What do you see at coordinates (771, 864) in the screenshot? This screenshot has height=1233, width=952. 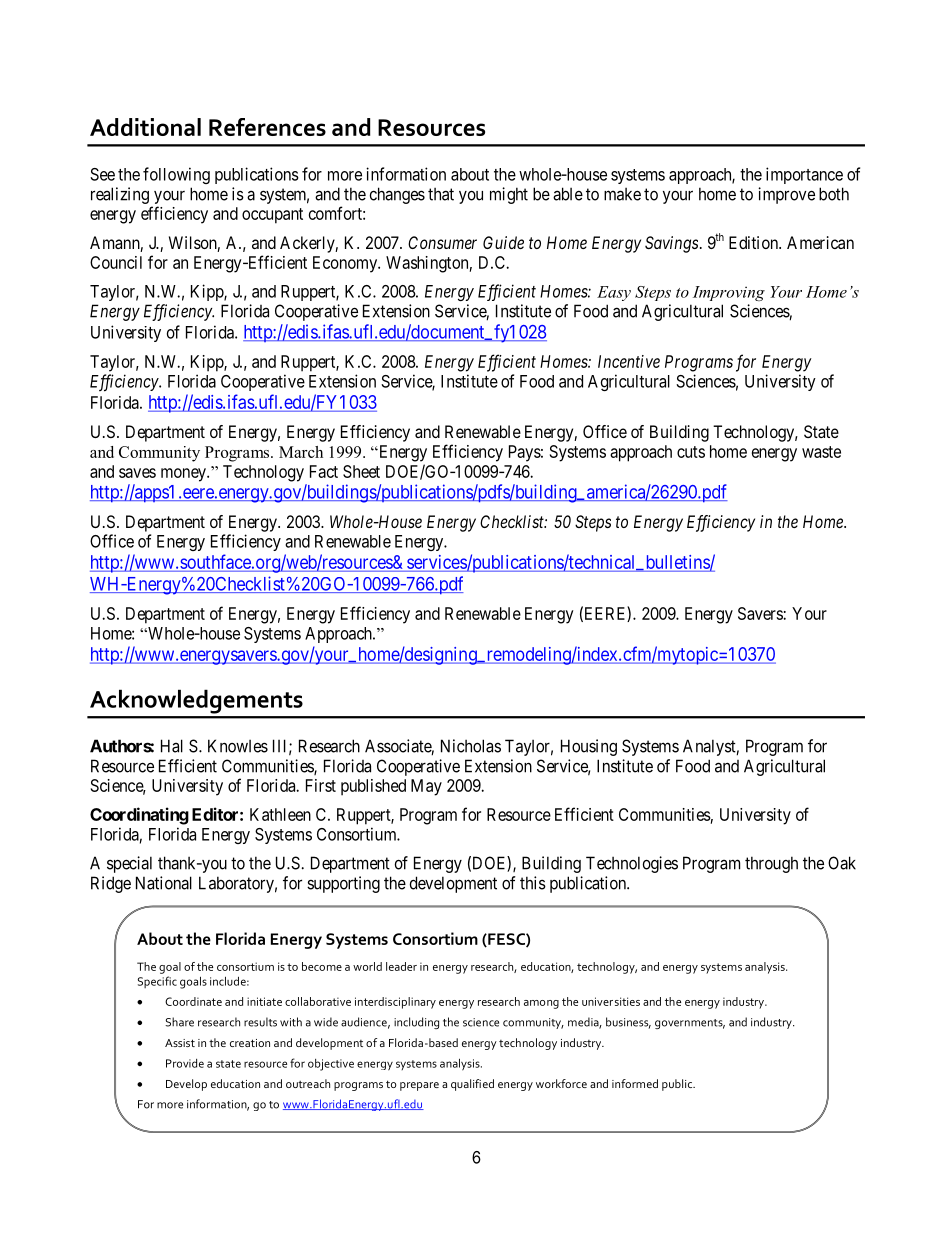 I see `through` at bounding box center [771, 864].
